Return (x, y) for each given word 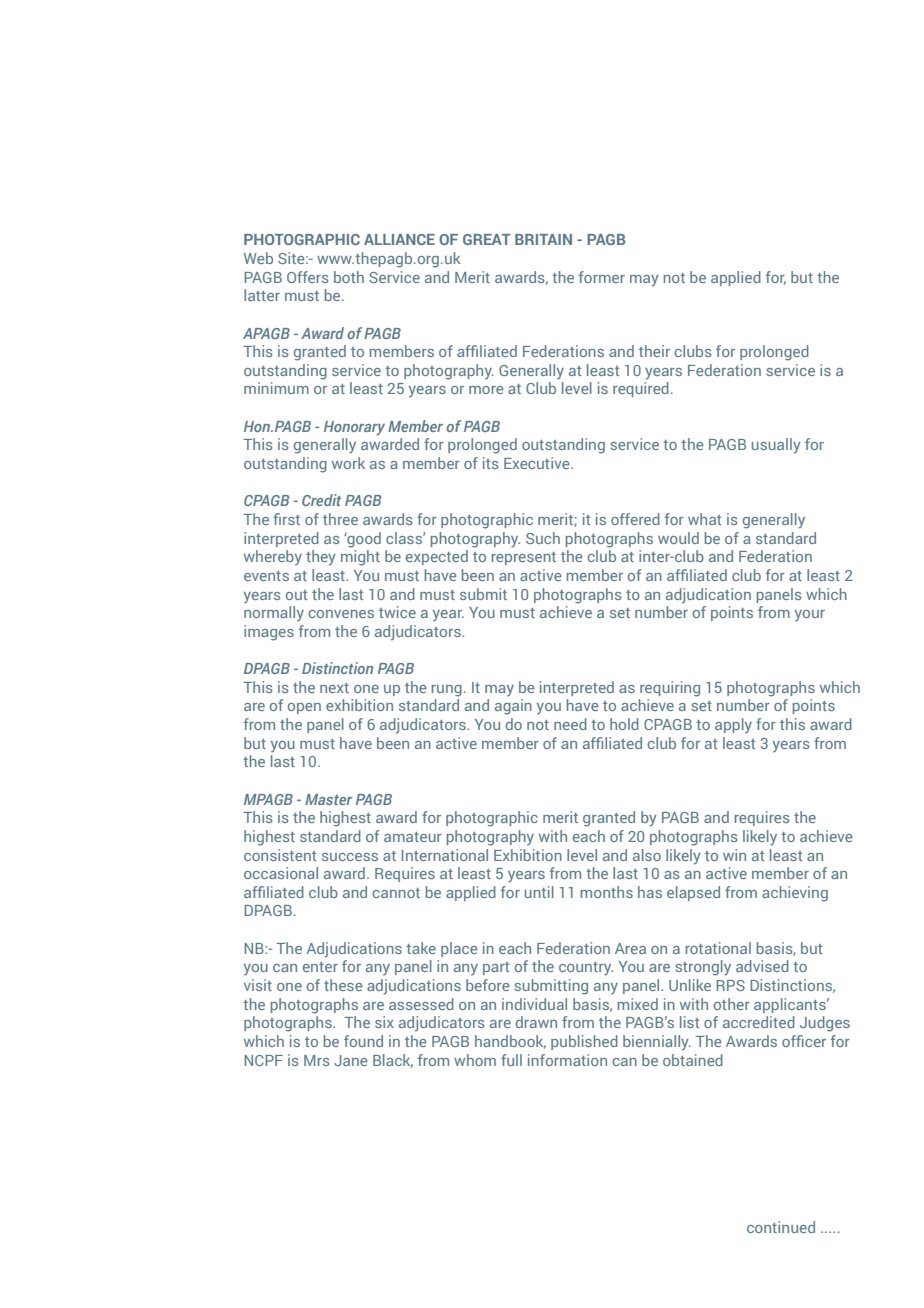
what (704, 519)
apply (733, 726)
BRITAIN (543, 239)
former (602, 277)
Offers (308, 277)
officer (804, 1041)
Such (543, 538)
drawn (536, 1022)
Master (328, 799)
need (570, 724)
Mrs (317, 1060)
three (340, 519)
